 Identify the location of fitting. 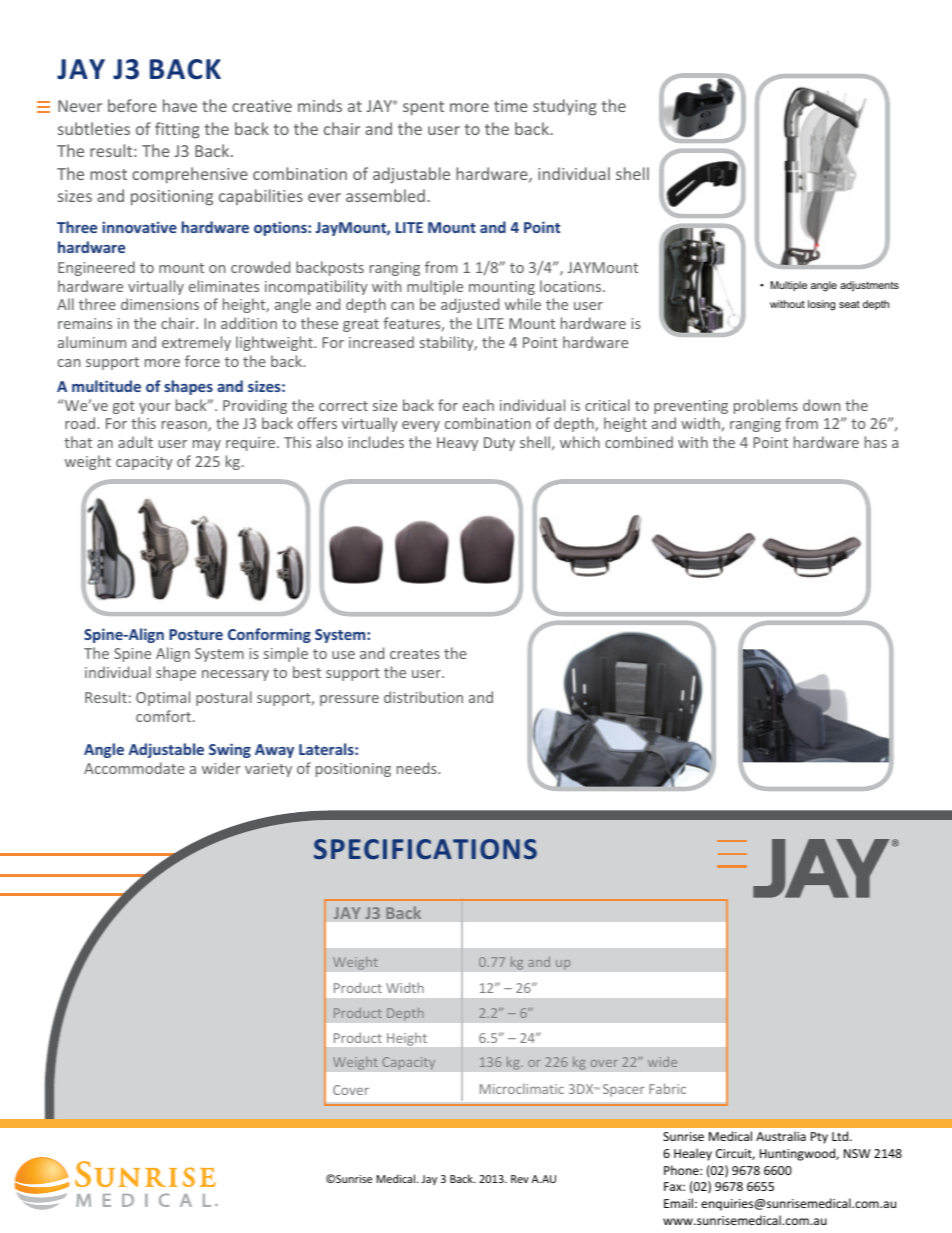
(177, 130).
